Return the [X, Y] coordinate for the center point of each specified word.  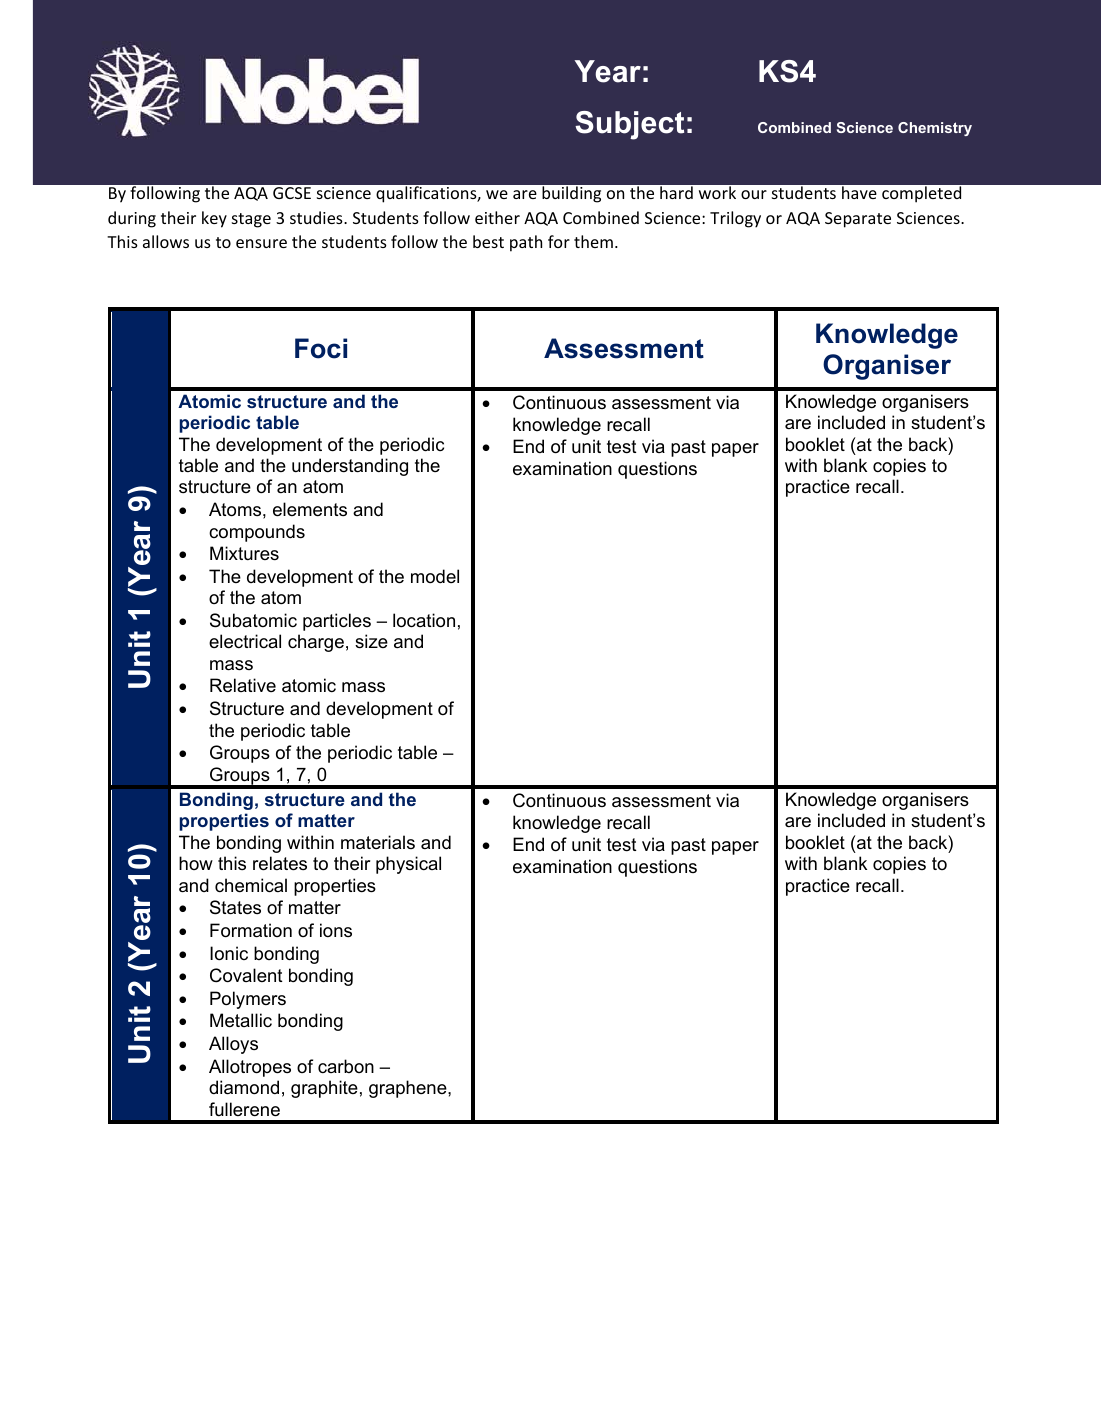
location [424, 620]
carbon [346, 1066]
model [435, 576]
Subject [629, 125]
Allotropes [250, 1068]
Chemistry [935, 129]
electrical [245, 641]
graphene [409, 1089]
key [214, 219]
